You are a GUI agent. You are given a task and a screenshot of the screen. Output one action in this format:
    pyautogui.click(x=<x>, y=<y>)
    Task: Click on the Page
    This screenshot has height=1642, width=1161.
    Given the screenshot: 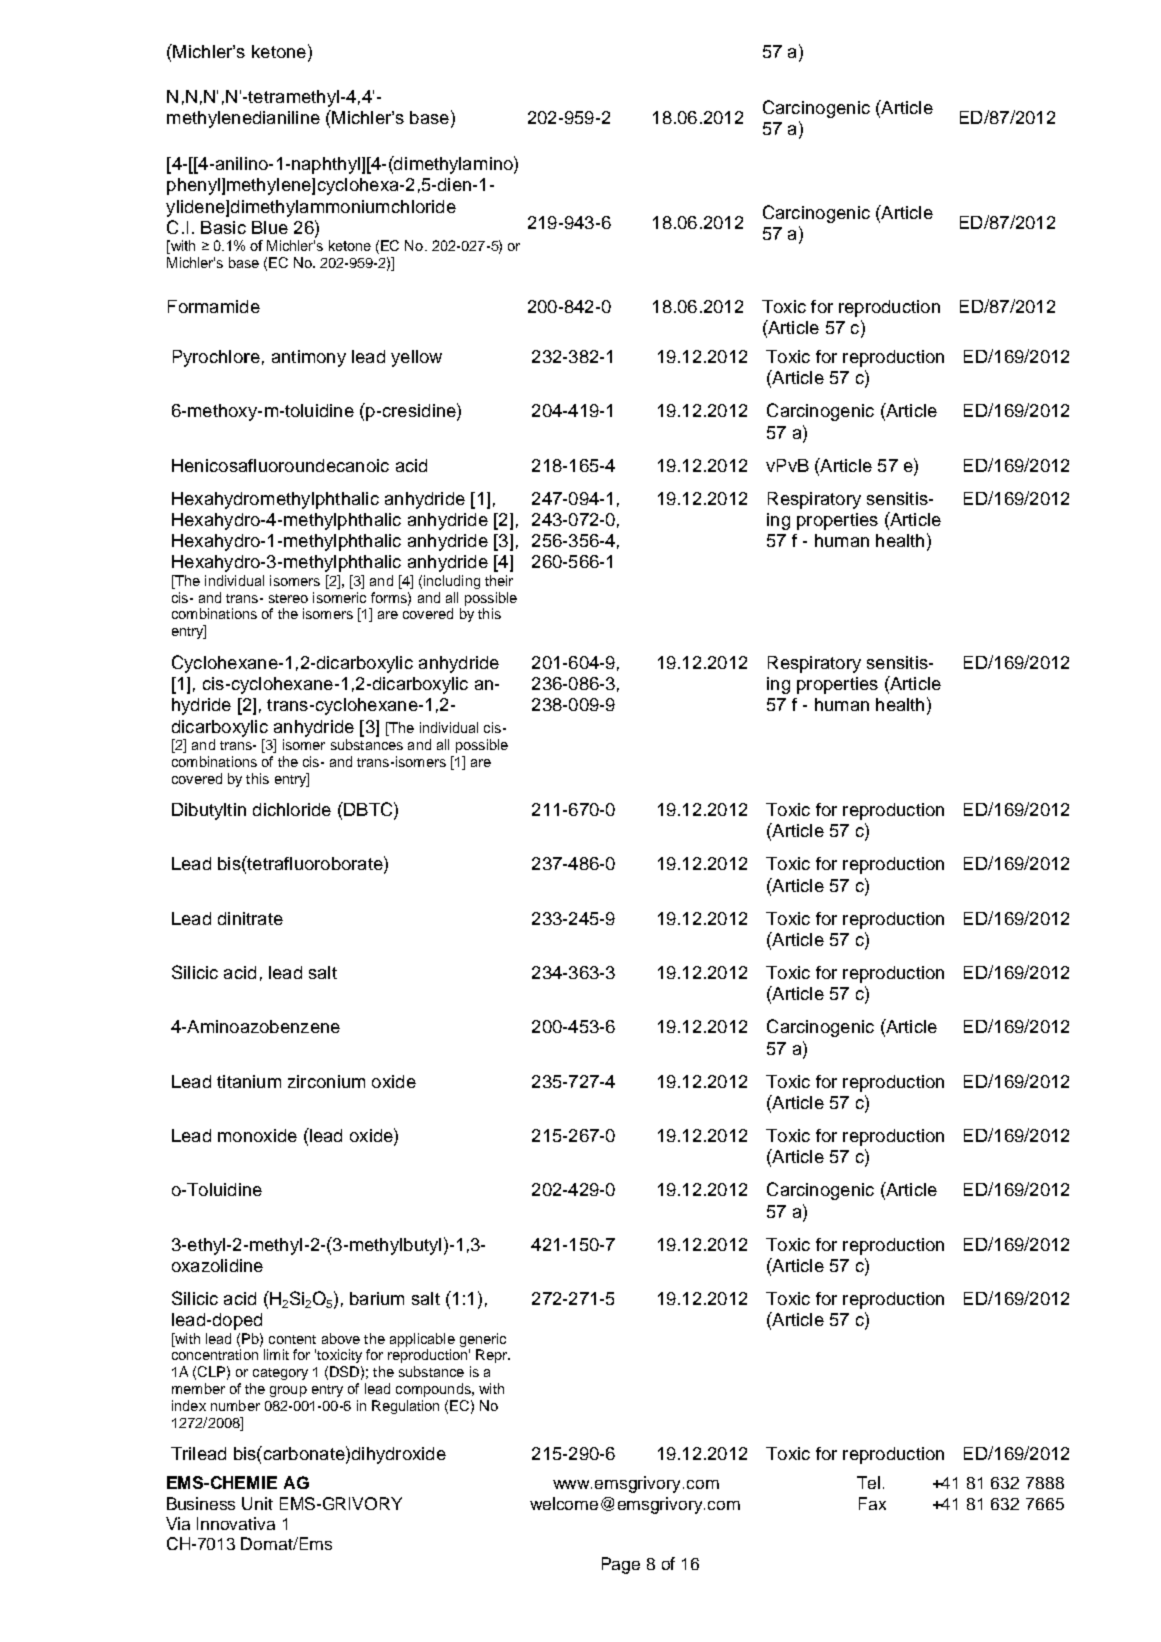 What is the action you would take?
    pyautogui.click(x=621, y=1565)
